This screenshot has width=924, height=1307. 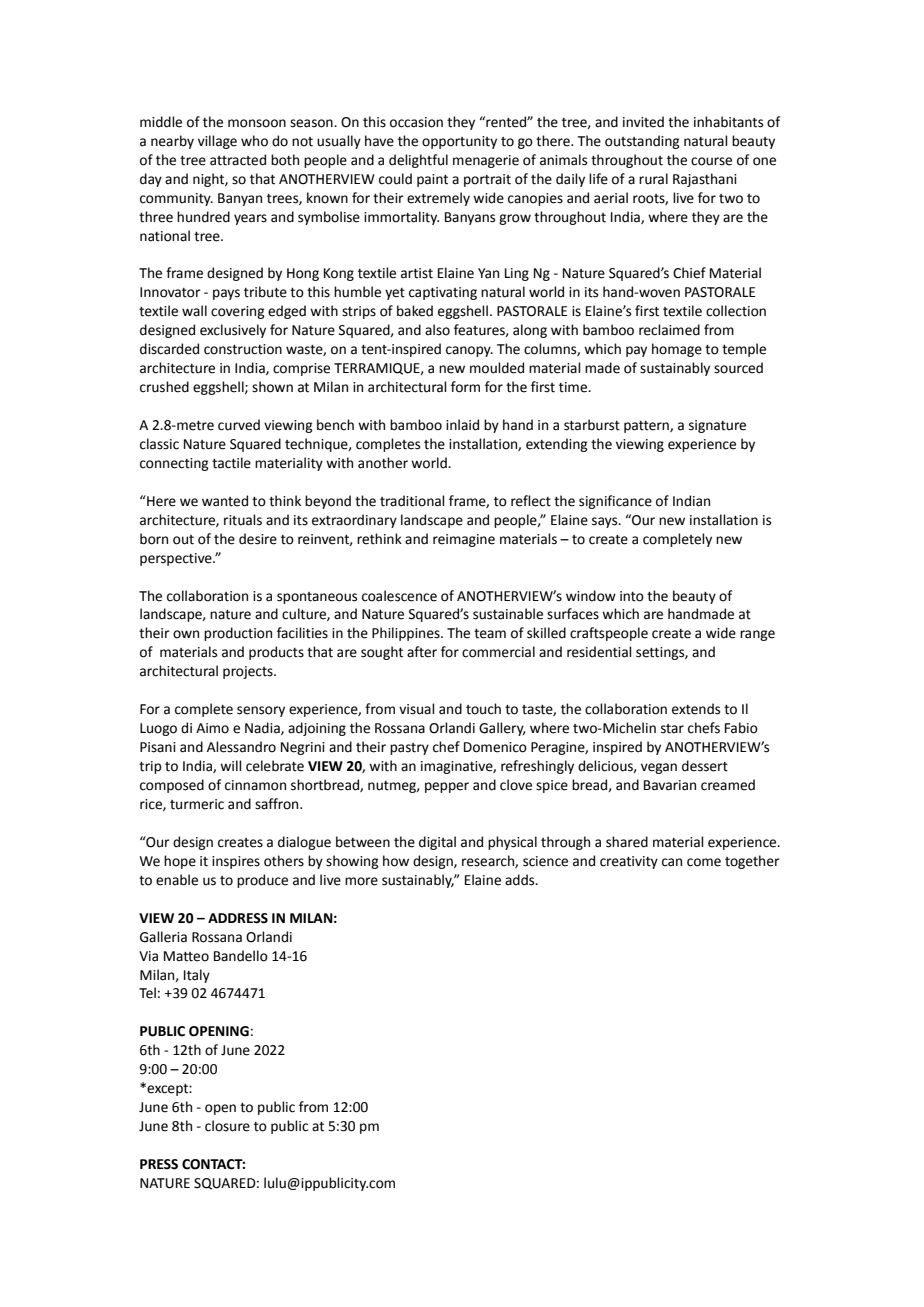 I want to click on Bavarian, so click(x=670, y=785).
